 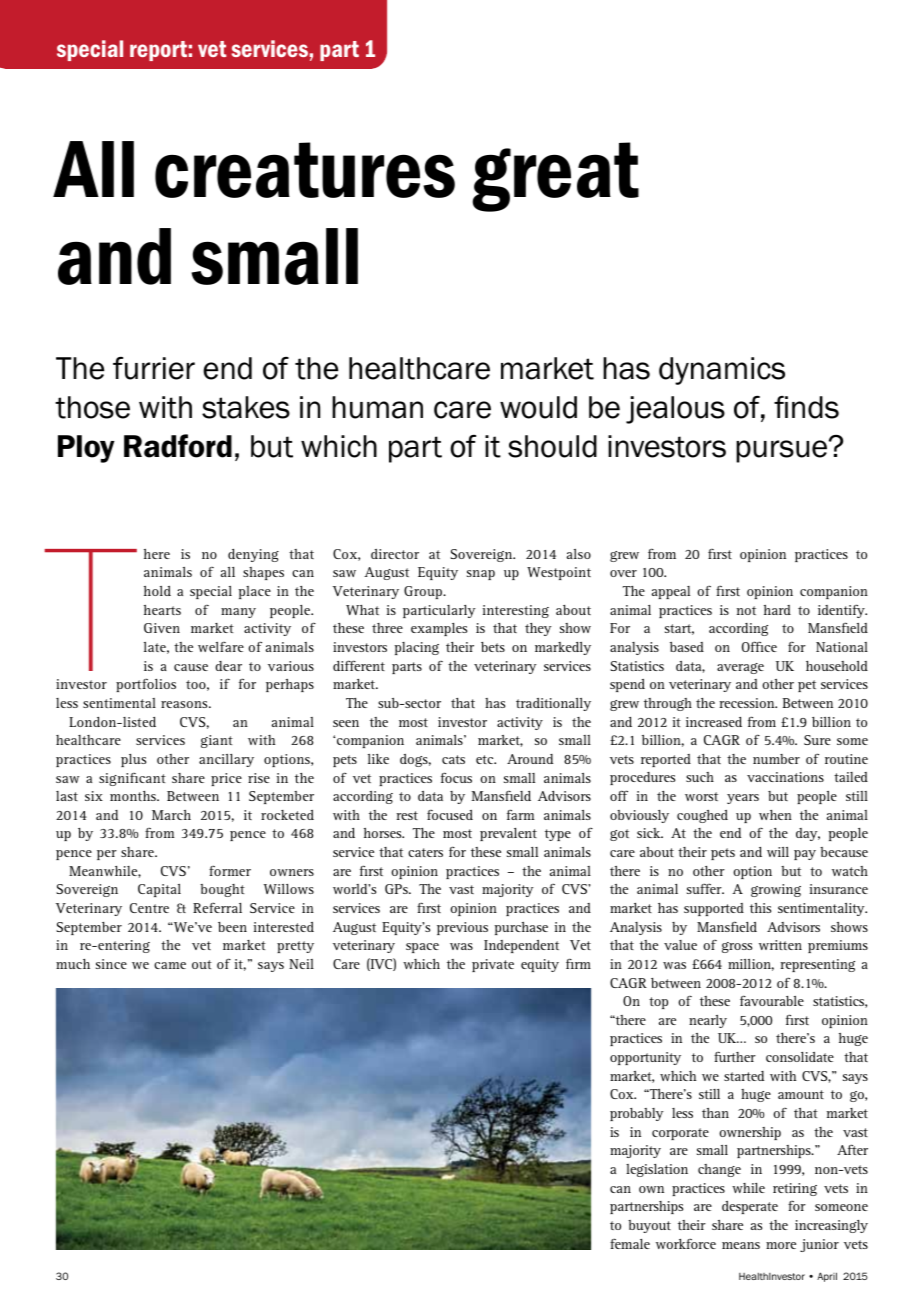 I want to click on dynamics, so click(x=722, y=371).
